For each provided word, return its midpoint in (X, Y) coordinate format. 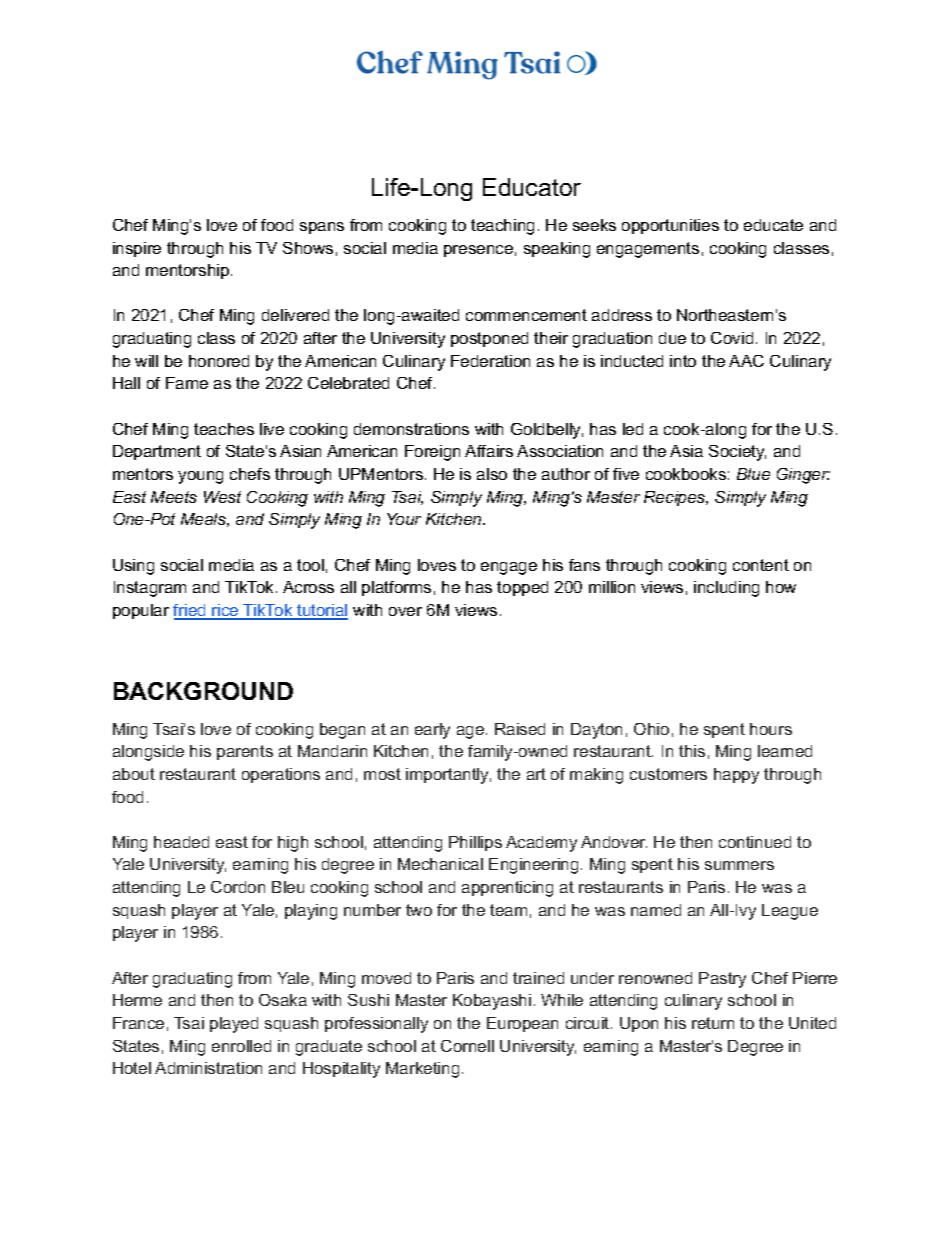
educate (773, 225)
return (713, 1023)
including (726, 589)
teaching (502, 227)
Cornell (467, 1046)
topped (522, 588)
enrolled (241, 1046)
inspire (137, 249)
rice (225, 611)
